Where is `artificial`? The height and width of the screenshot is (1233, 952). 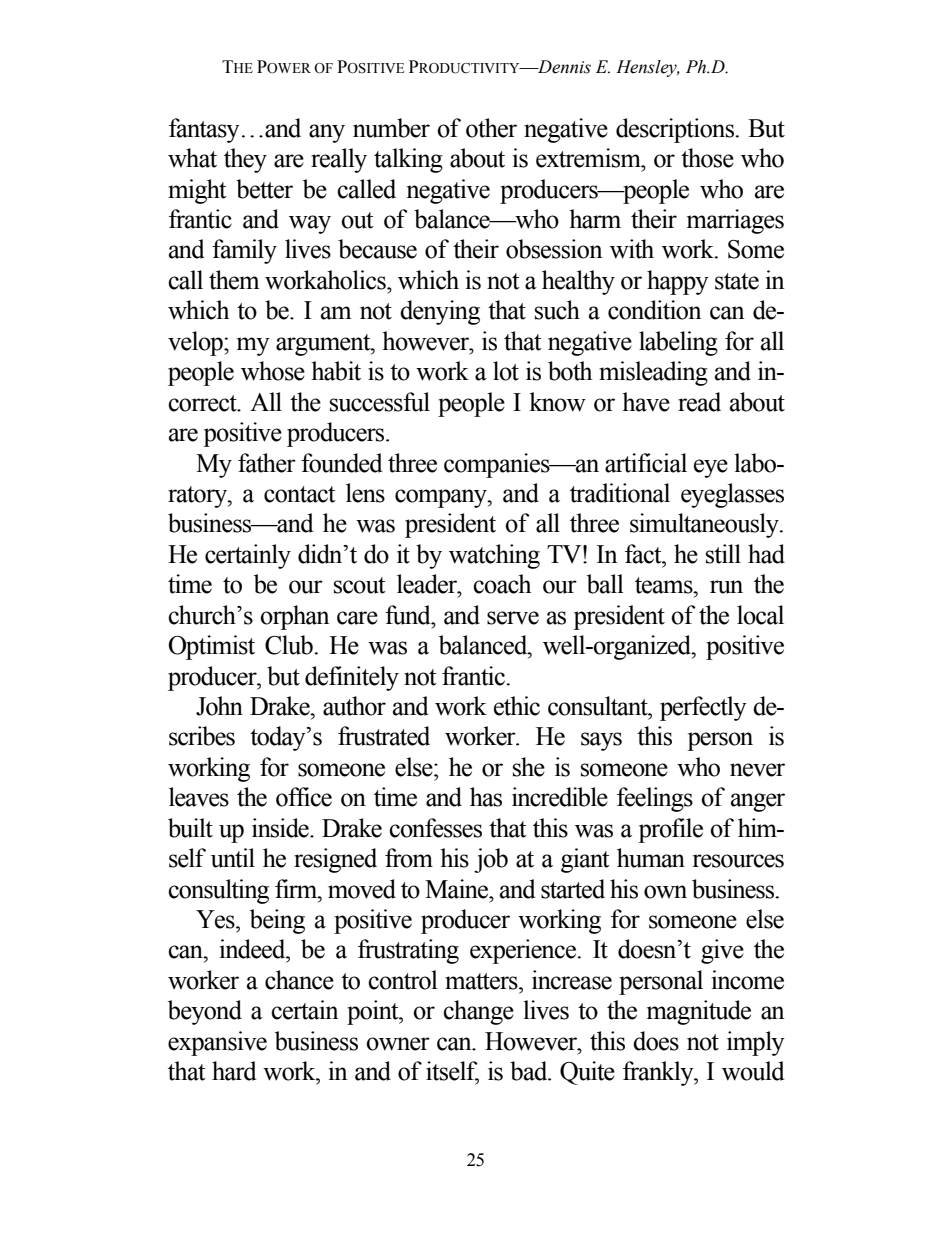 artificial is located at coordinates (646, 463).
